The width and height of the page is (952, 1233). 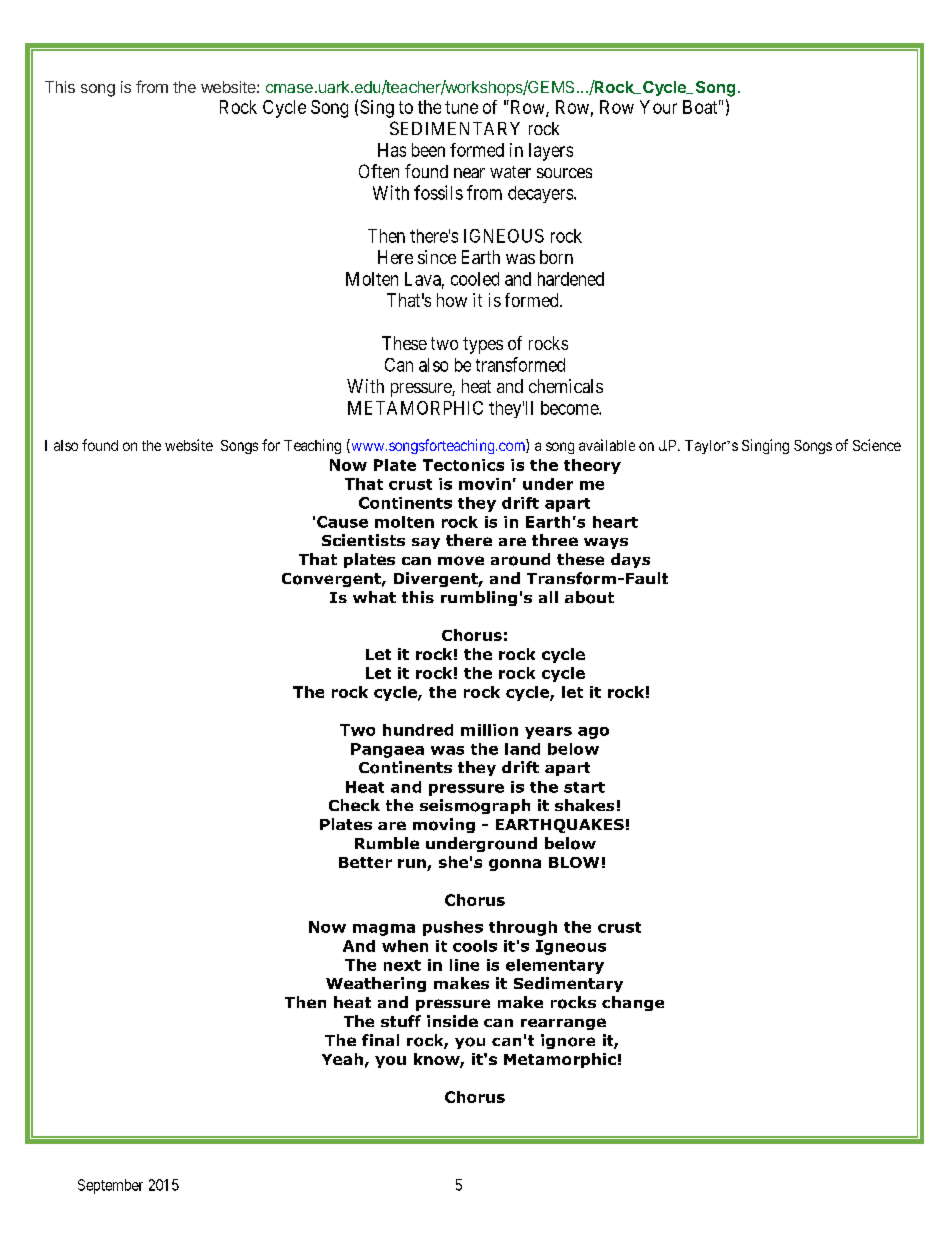 I want to click on Science, so click(x=877, y=445).
